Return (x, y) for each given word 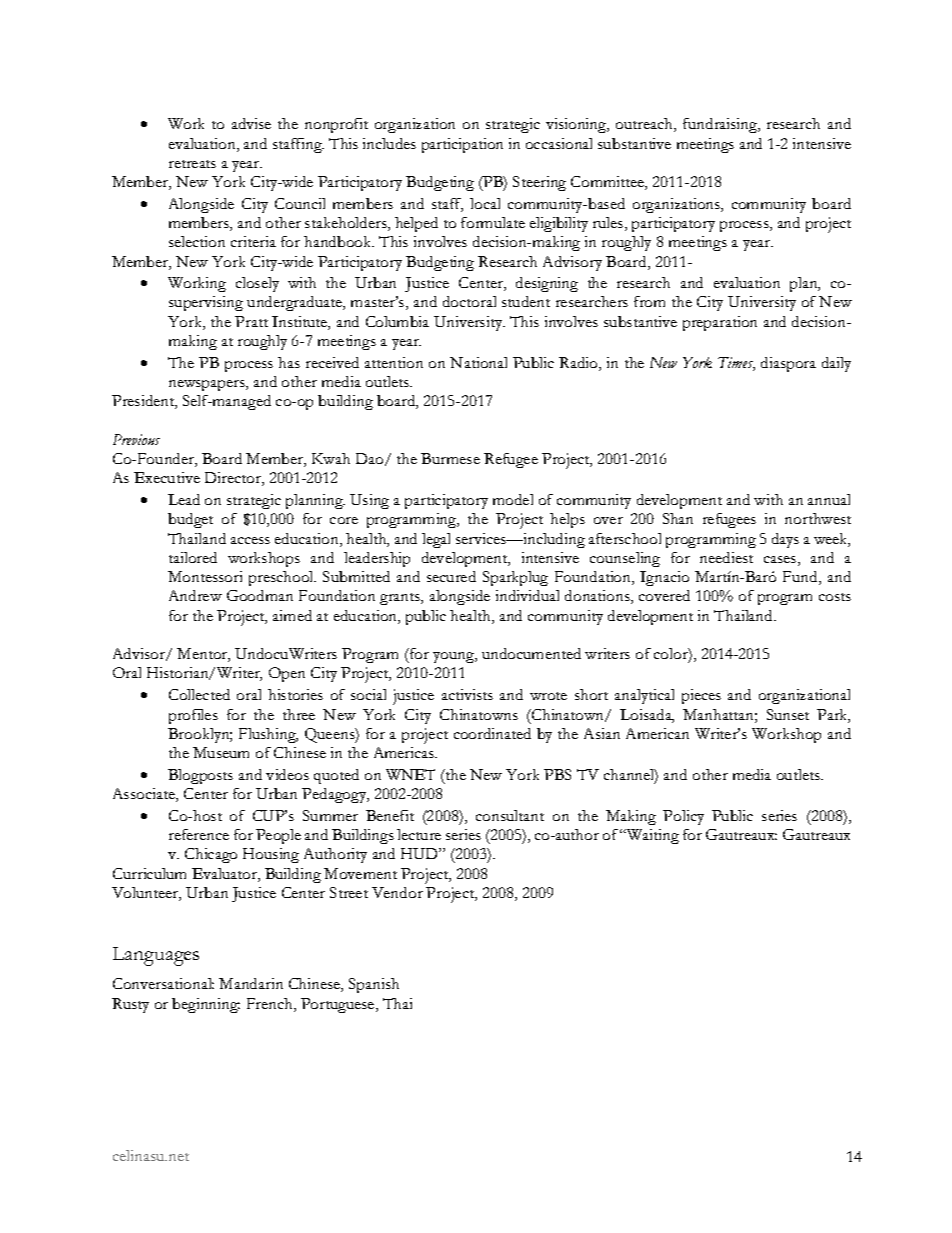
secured (451, 576)
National (478, 362)
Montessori (205, 576)
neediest (726, 557)
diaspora (788, 364)
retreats (192, 164)
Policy (683, 817)
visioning (577, 125)
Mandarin (251, 983)
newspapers (208, 385)
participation (462, 145)
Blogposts (200, 776)
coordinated (492, 733)
